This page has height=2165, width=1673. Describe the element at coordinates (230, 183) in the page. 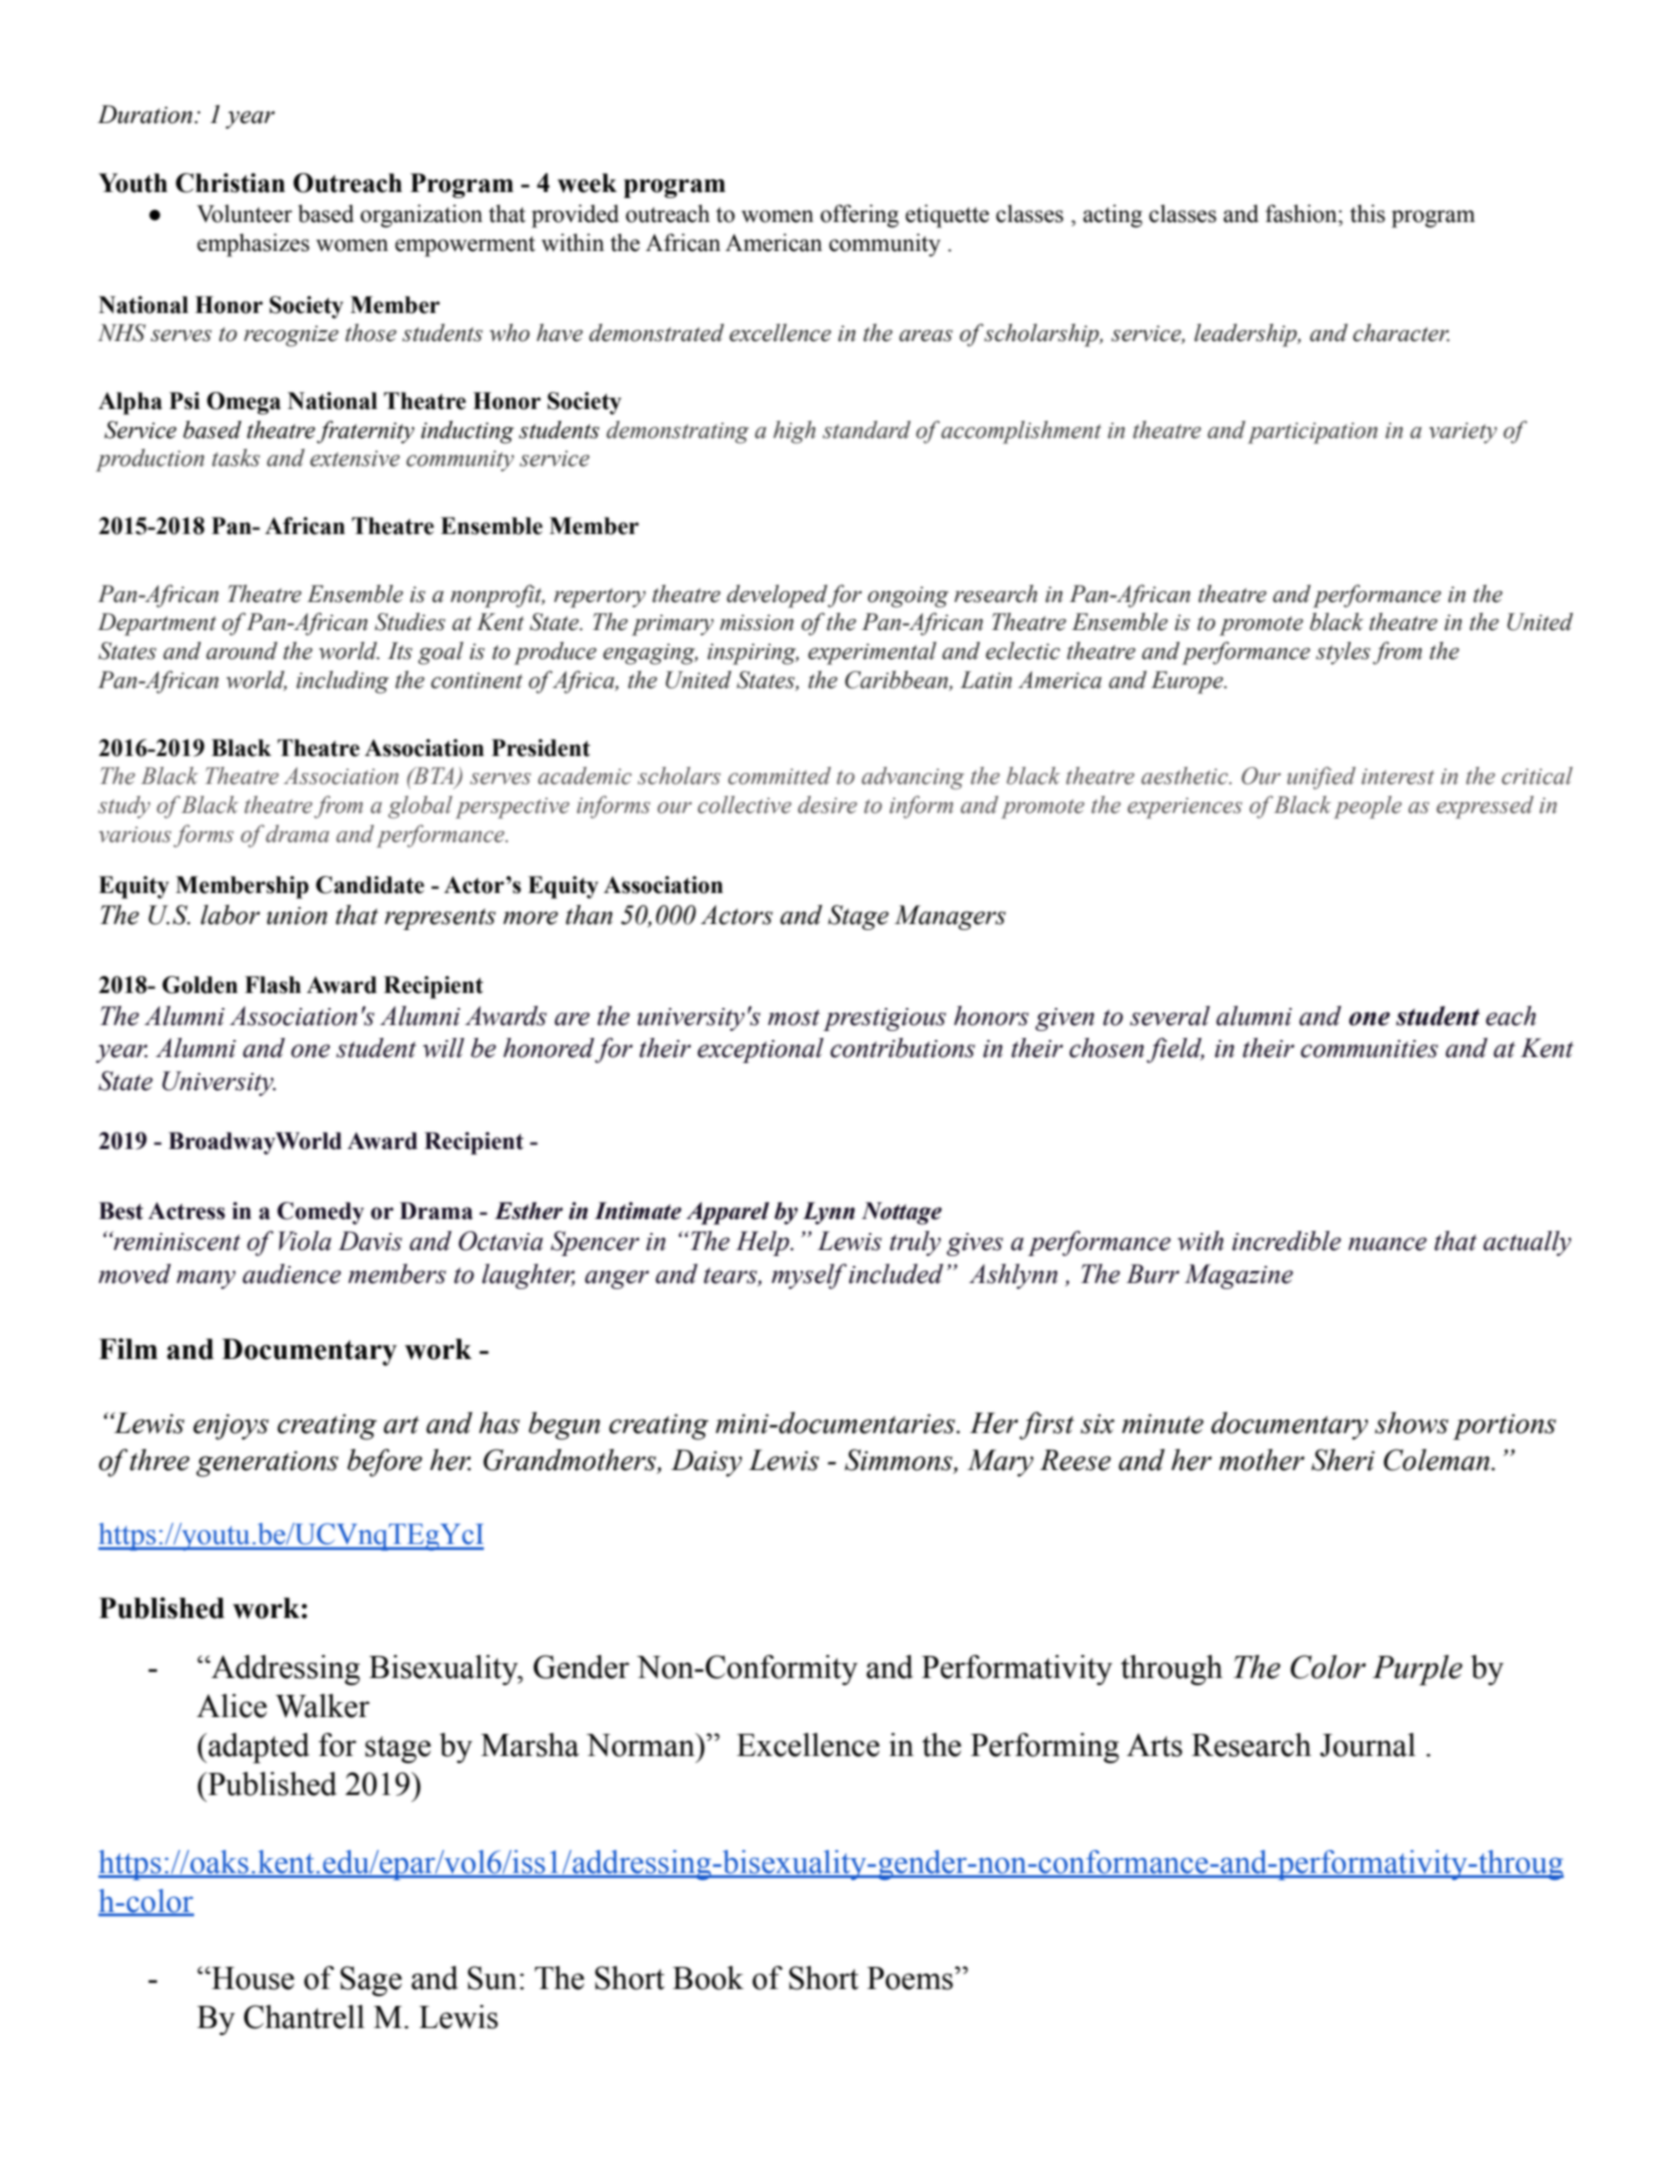

I see `Christian` at that location.
